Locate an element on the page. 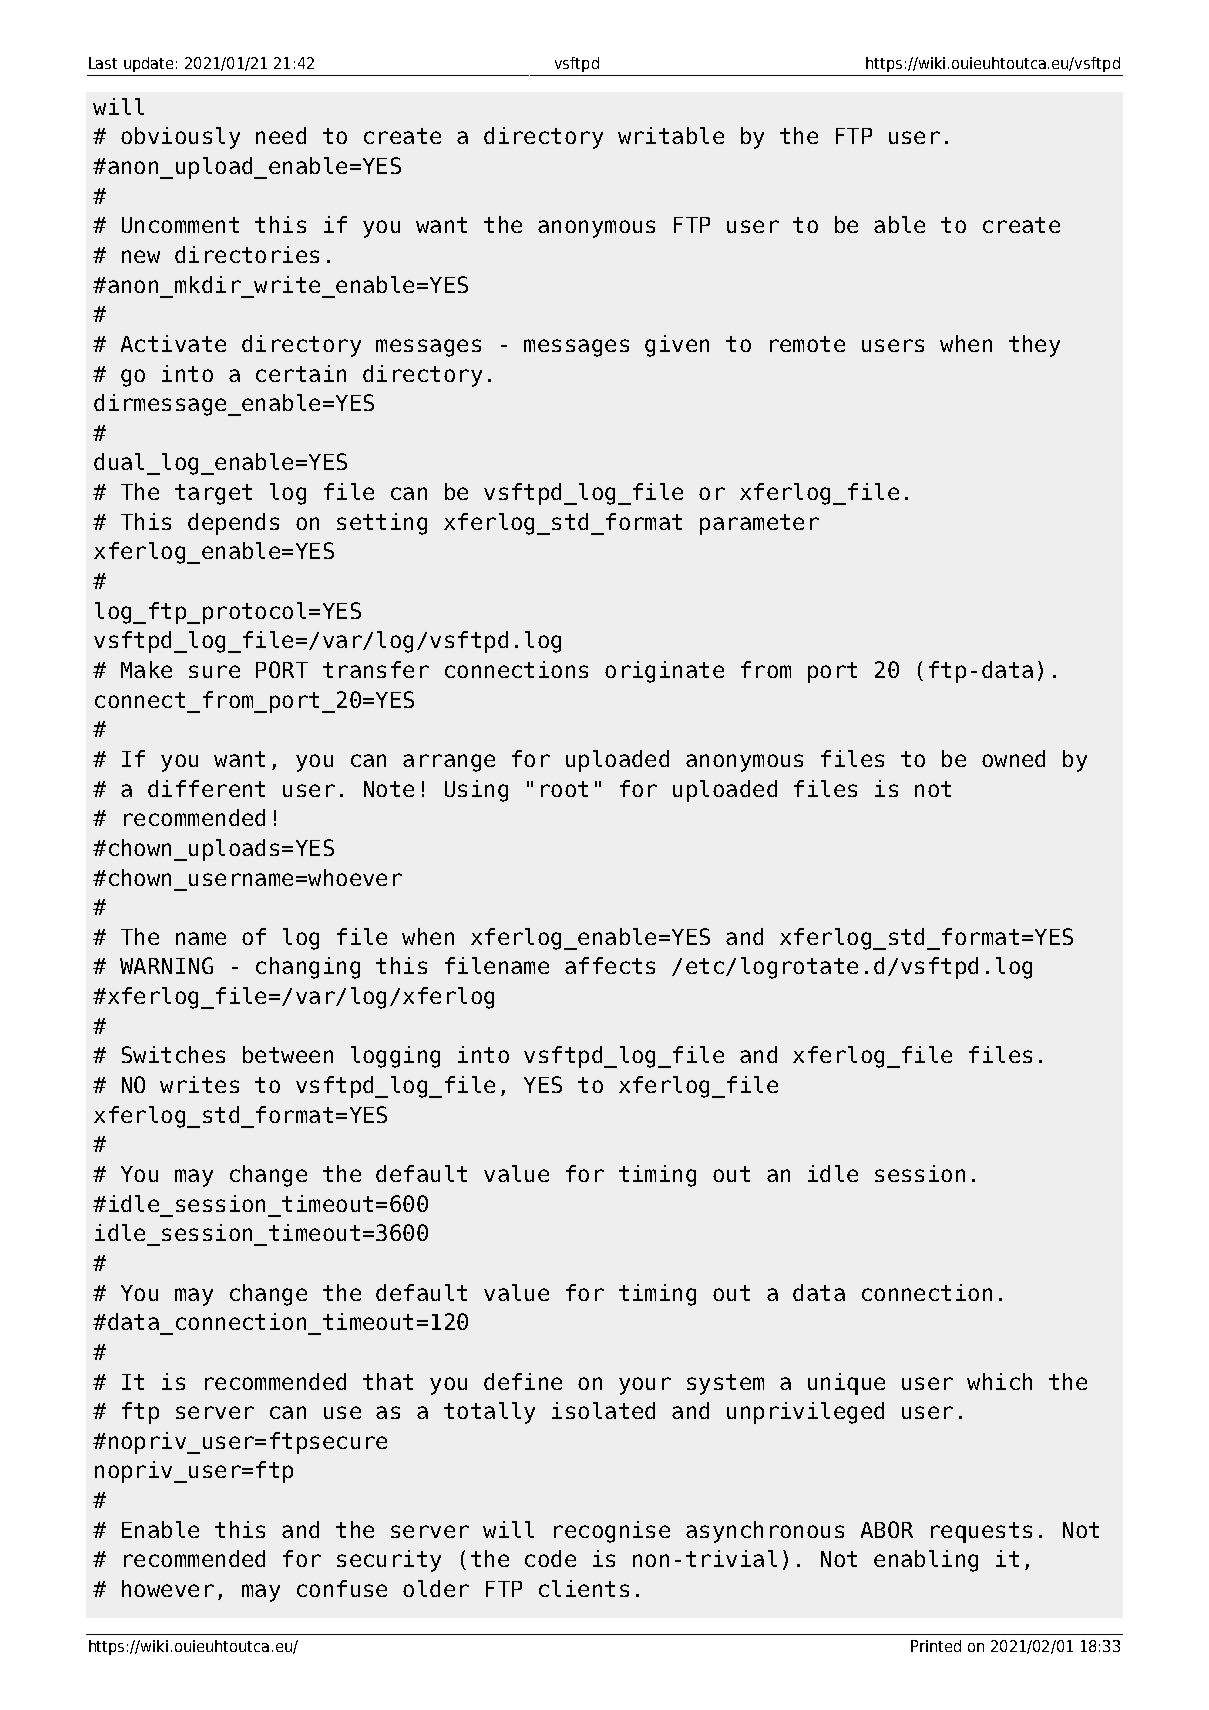 The width and height of the page is (1209, 1710). clients is located at coordinates (584, 1588).
